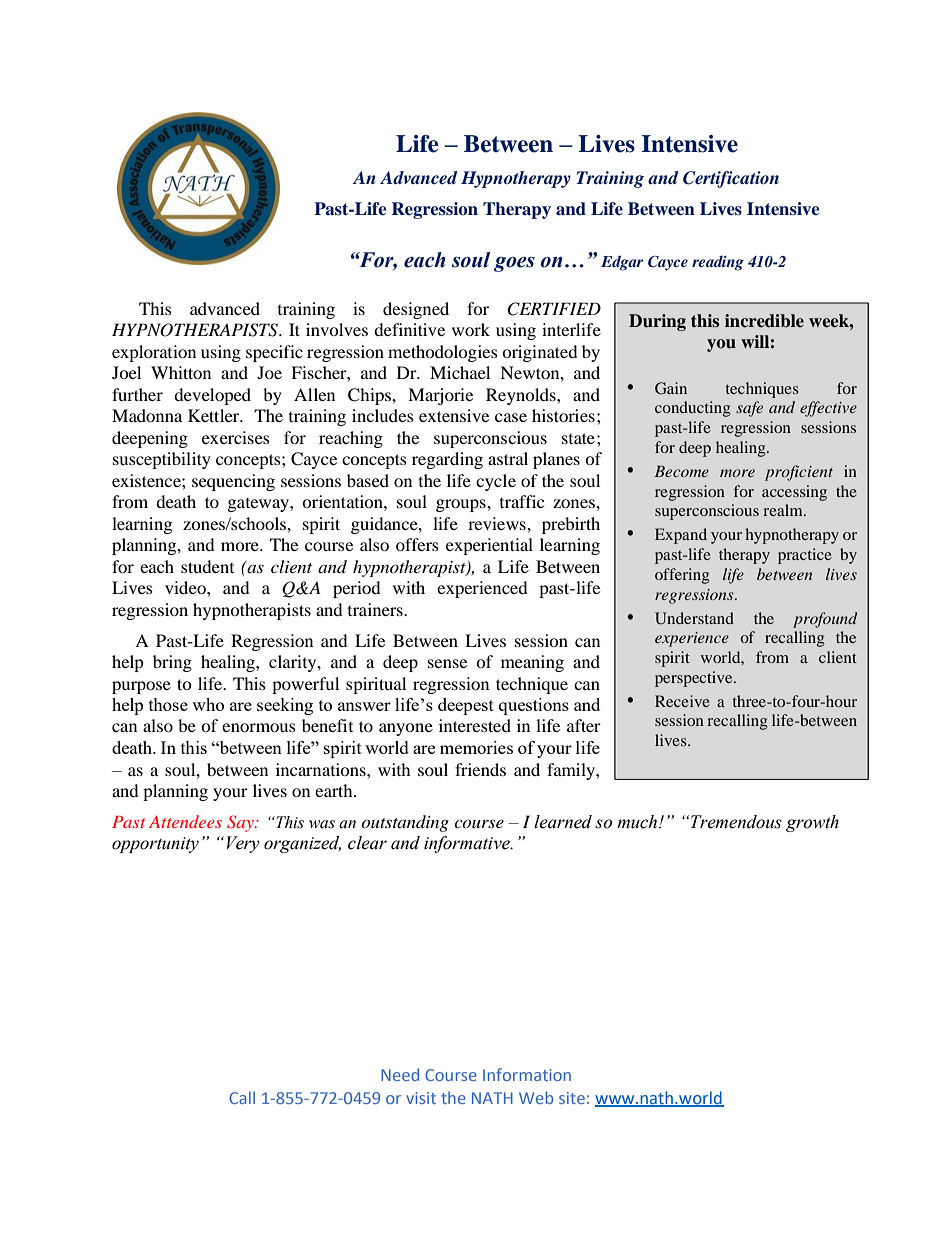 The height and width of the document is (1233, 952). What do you see at coordinates (172, 663) in the document?
I see `bring` at bounding box center [172, 663].
